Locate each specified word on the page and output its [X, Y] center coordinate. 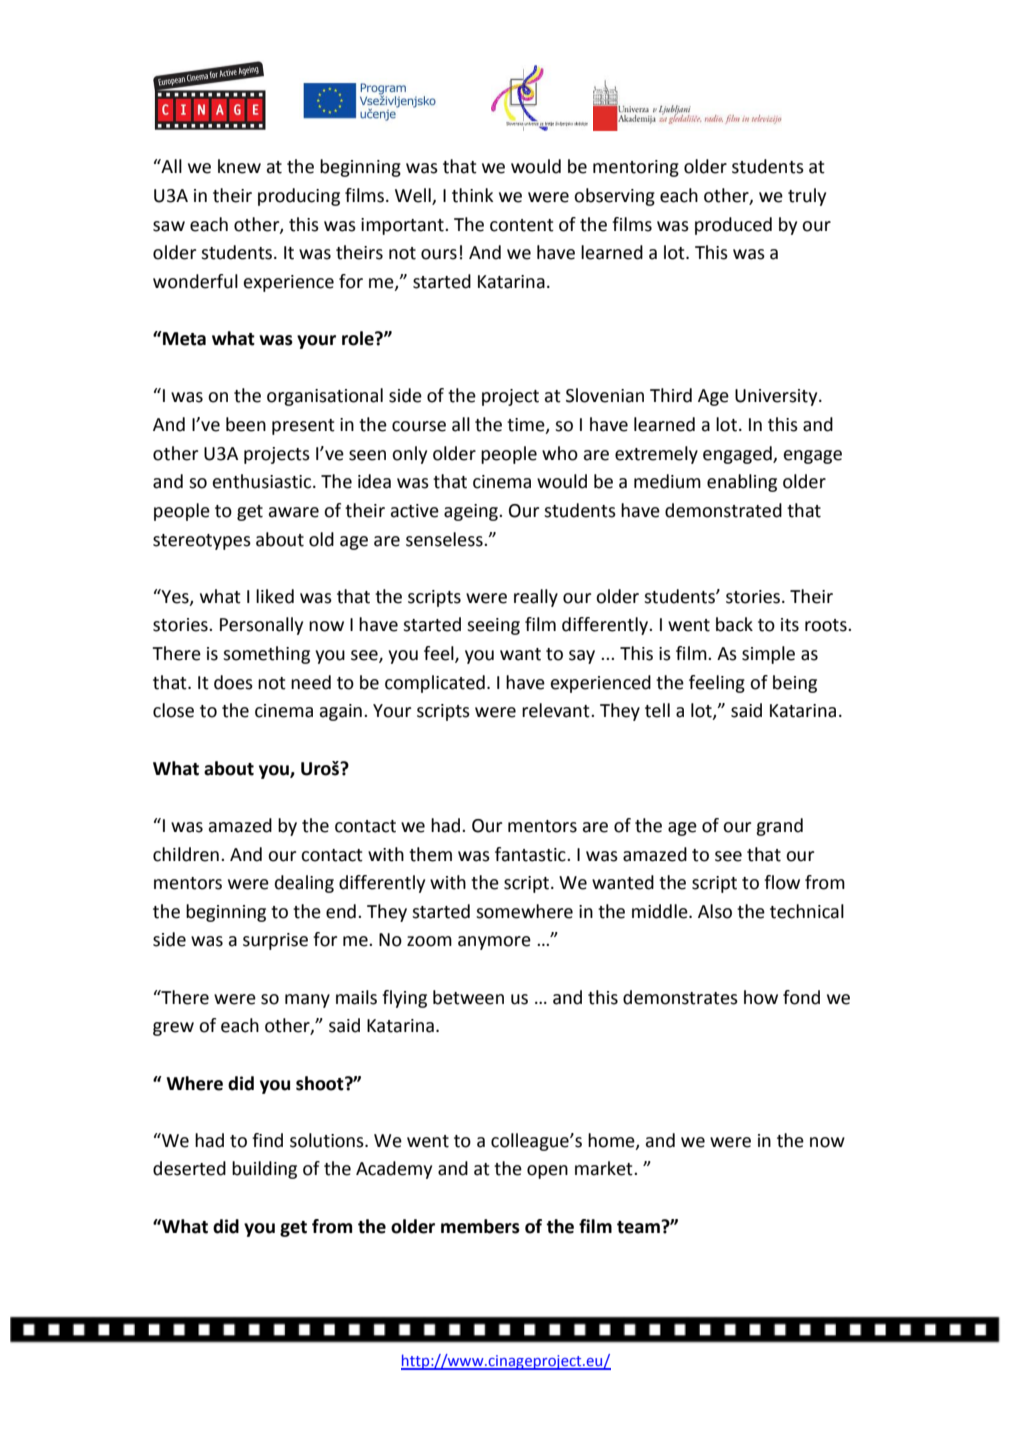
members [480, 1226]
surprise [275, 941]
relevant [557, 710]
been [246, 424]
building [264, 1170]
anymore [494, 943]
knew [239, 166]
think [473, 195]
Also [715, 911]
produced [733, 226]
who [560, 453]
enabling [742, 483]
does [233, 682]
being [795, 684]
